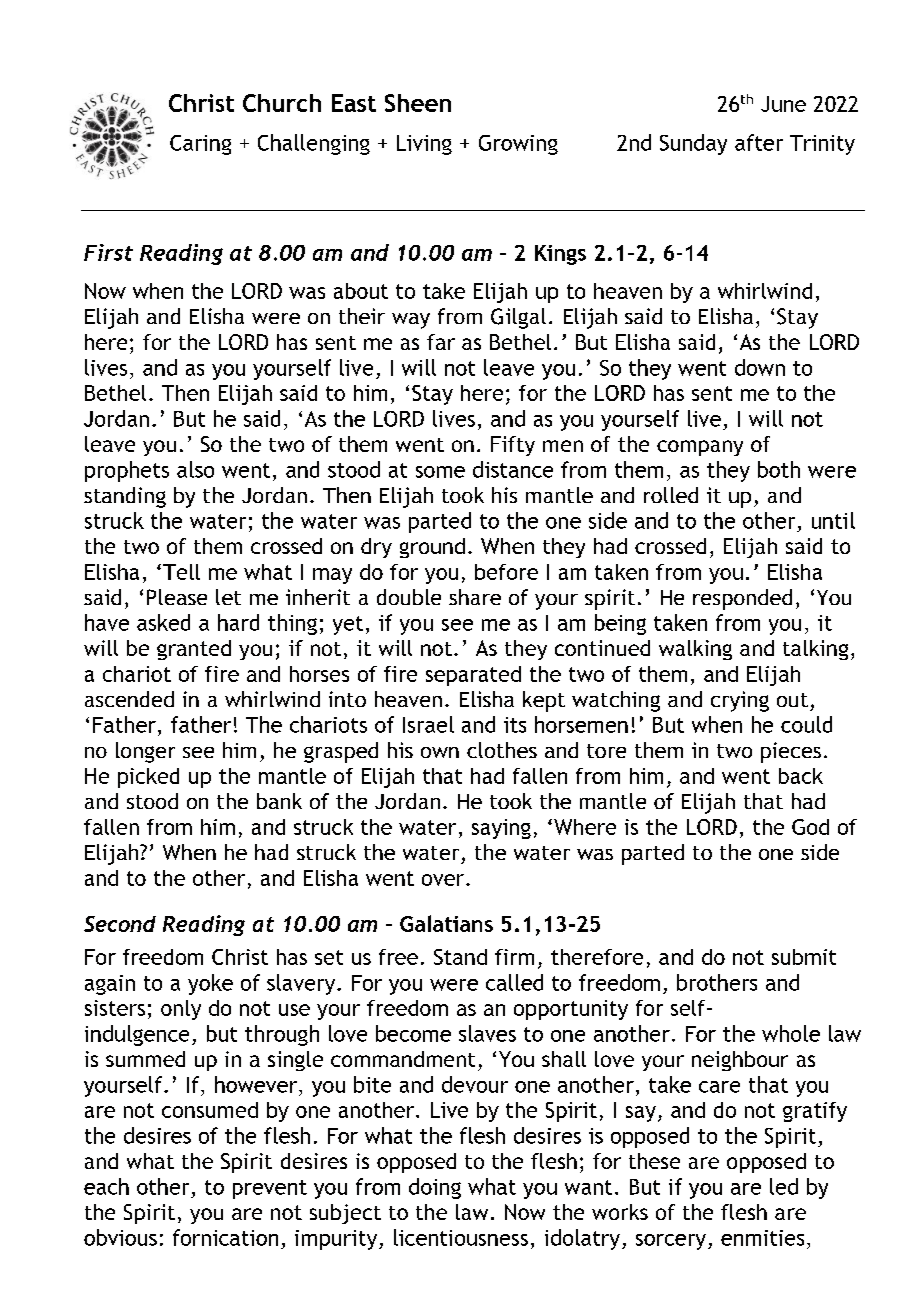  Describe the element at coordinates (424, 145) in the screenshot. I see `Living` at that location.
